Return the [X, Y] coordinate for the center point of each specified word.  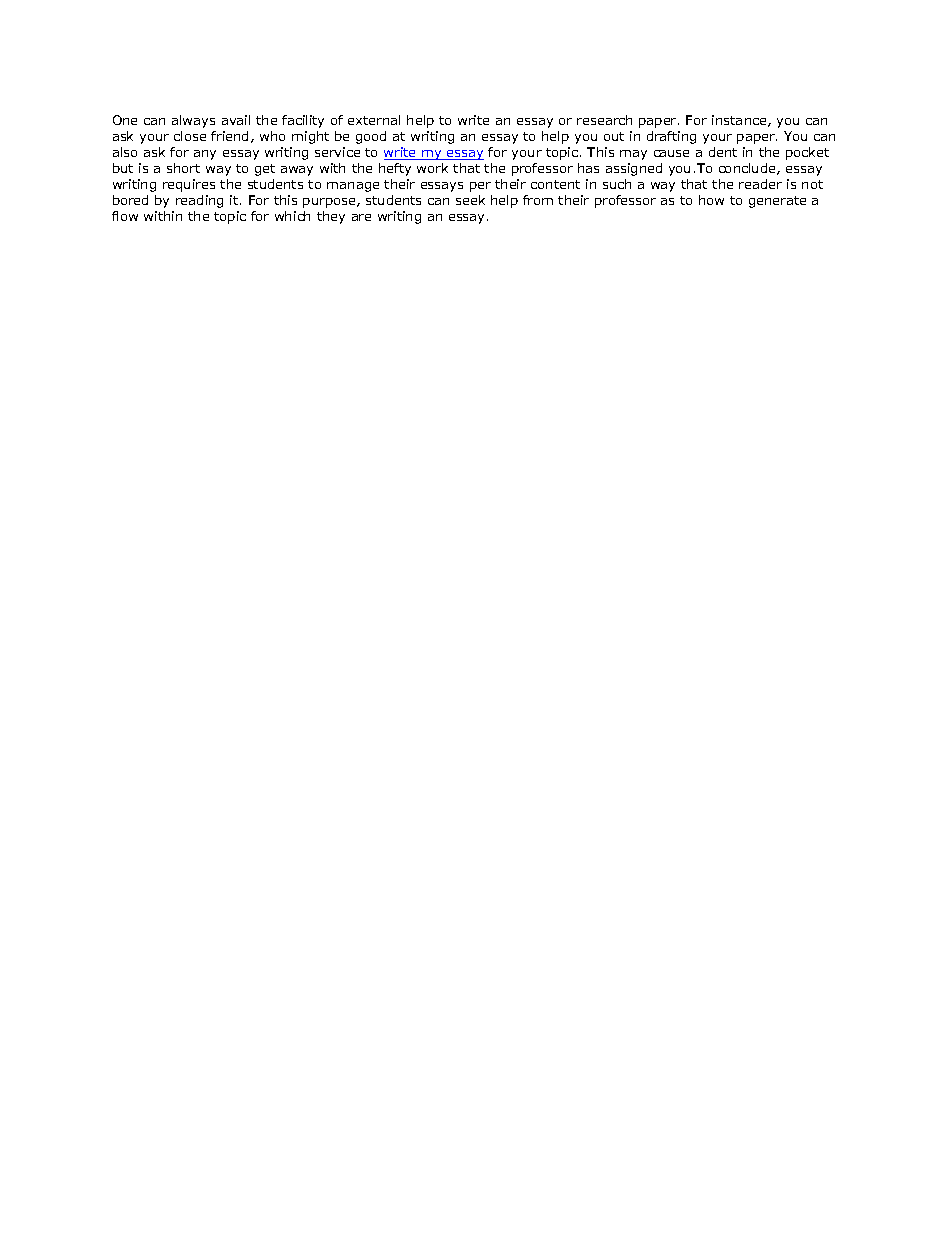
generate [777, 202]
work [432, 168]
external [374, 120]
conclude [748, 169]
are [361, 217]
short [183, 168]
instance [740, 121]
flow [125, 216]
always [193, 121]
